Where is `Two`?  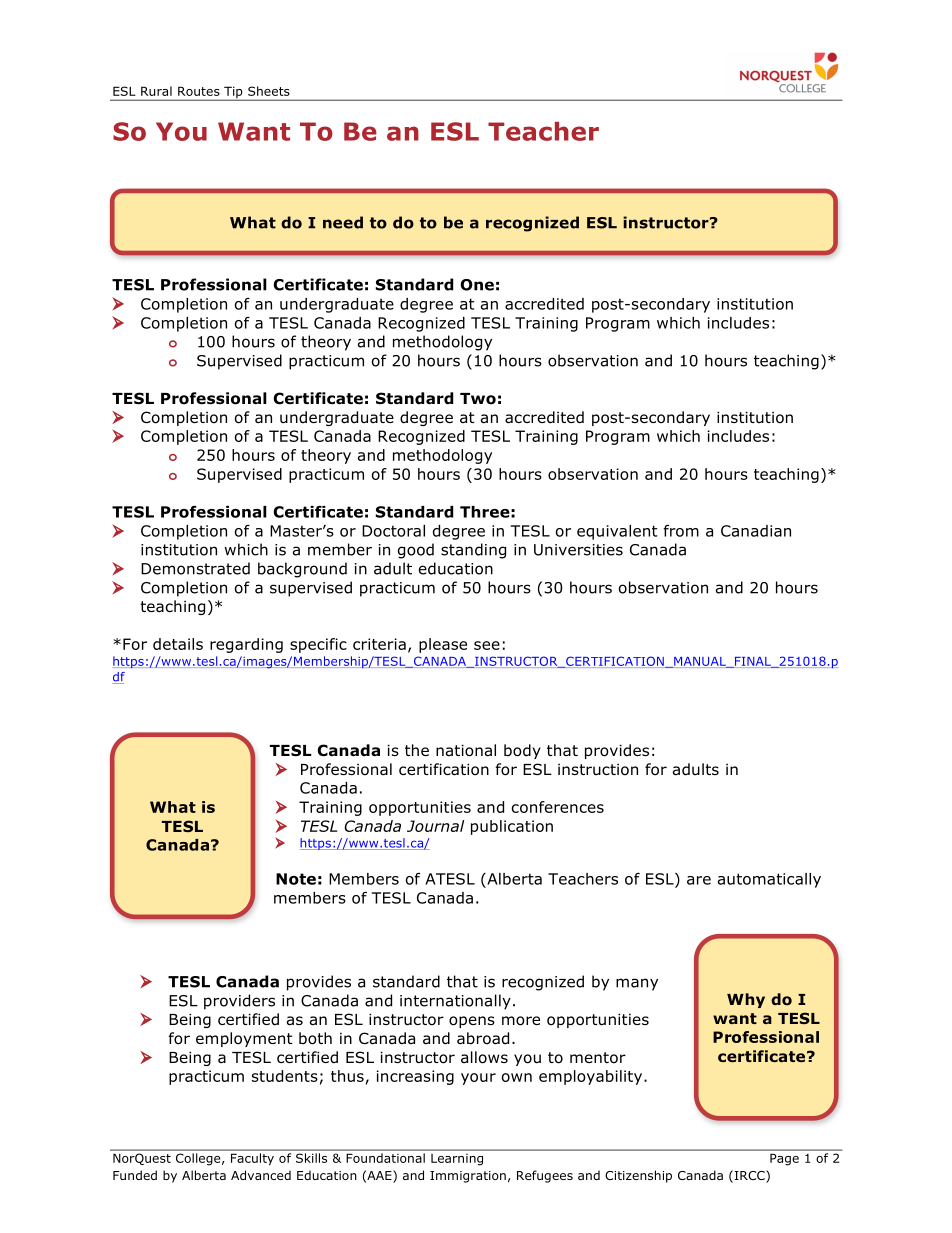 Two is located at coordinates (478, 399).
